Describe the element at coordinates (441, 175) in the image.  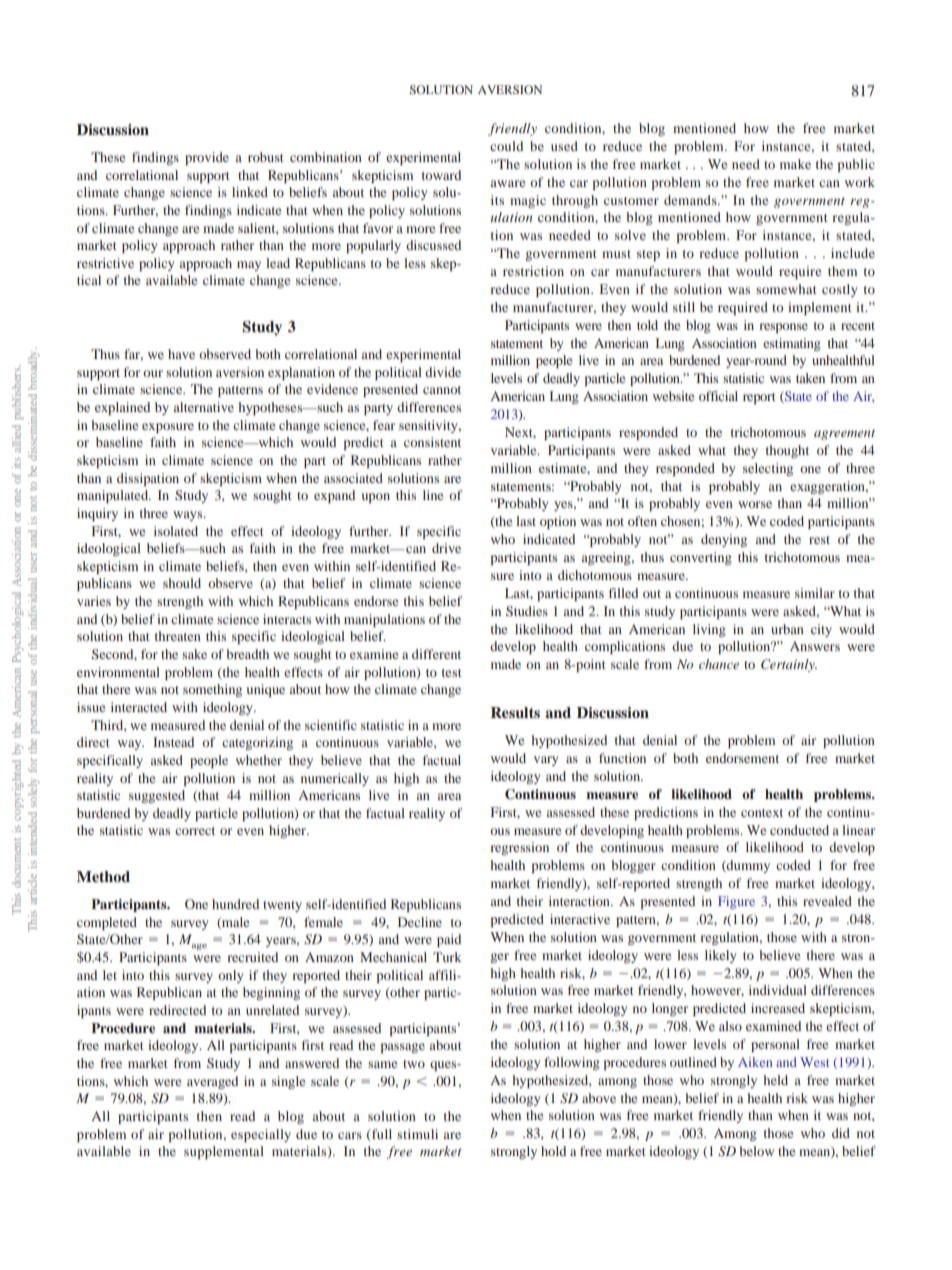
I see `toward` at that location.
